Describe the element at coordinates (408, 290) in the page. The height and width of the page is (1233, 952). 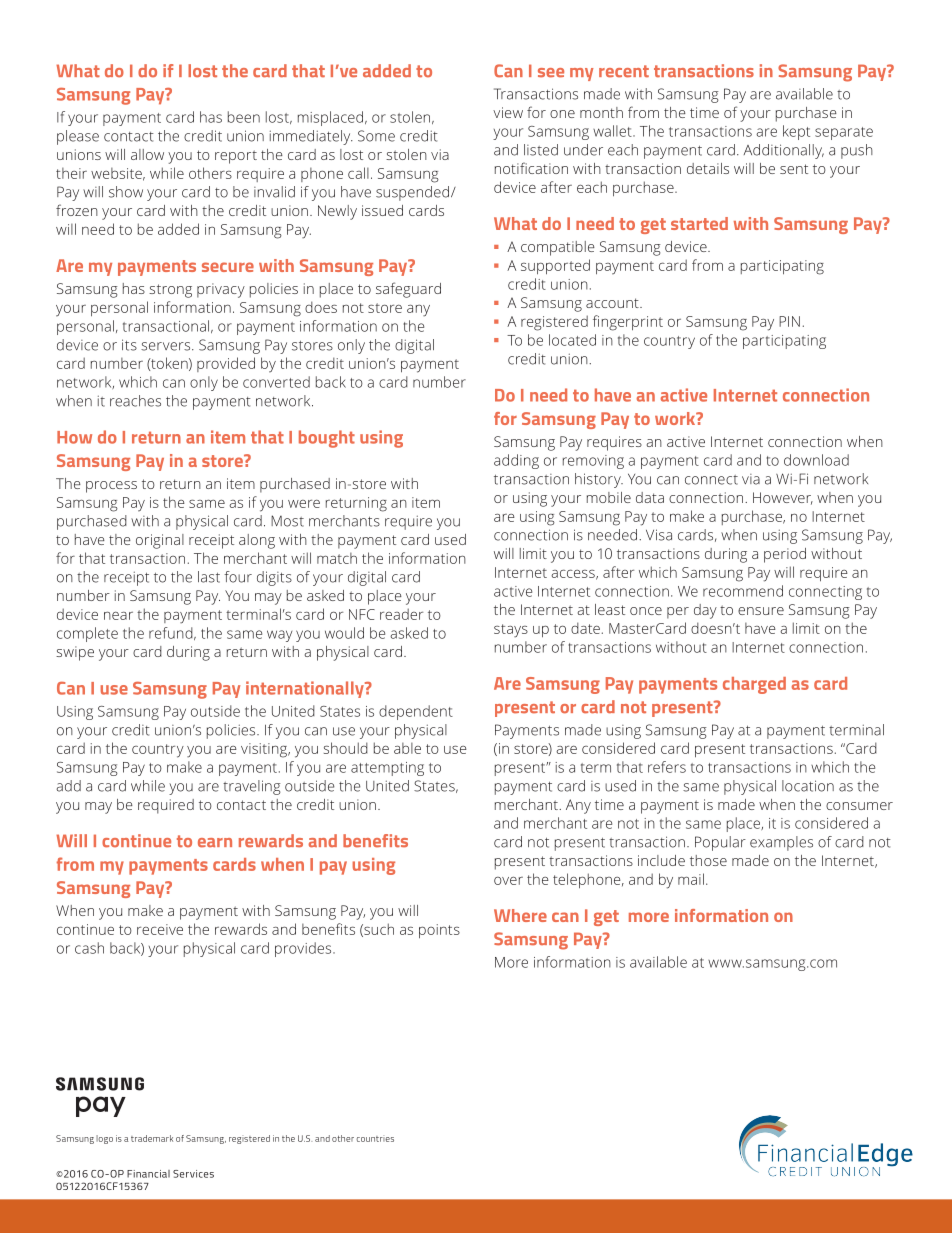
I see `safeguard` at that location.
